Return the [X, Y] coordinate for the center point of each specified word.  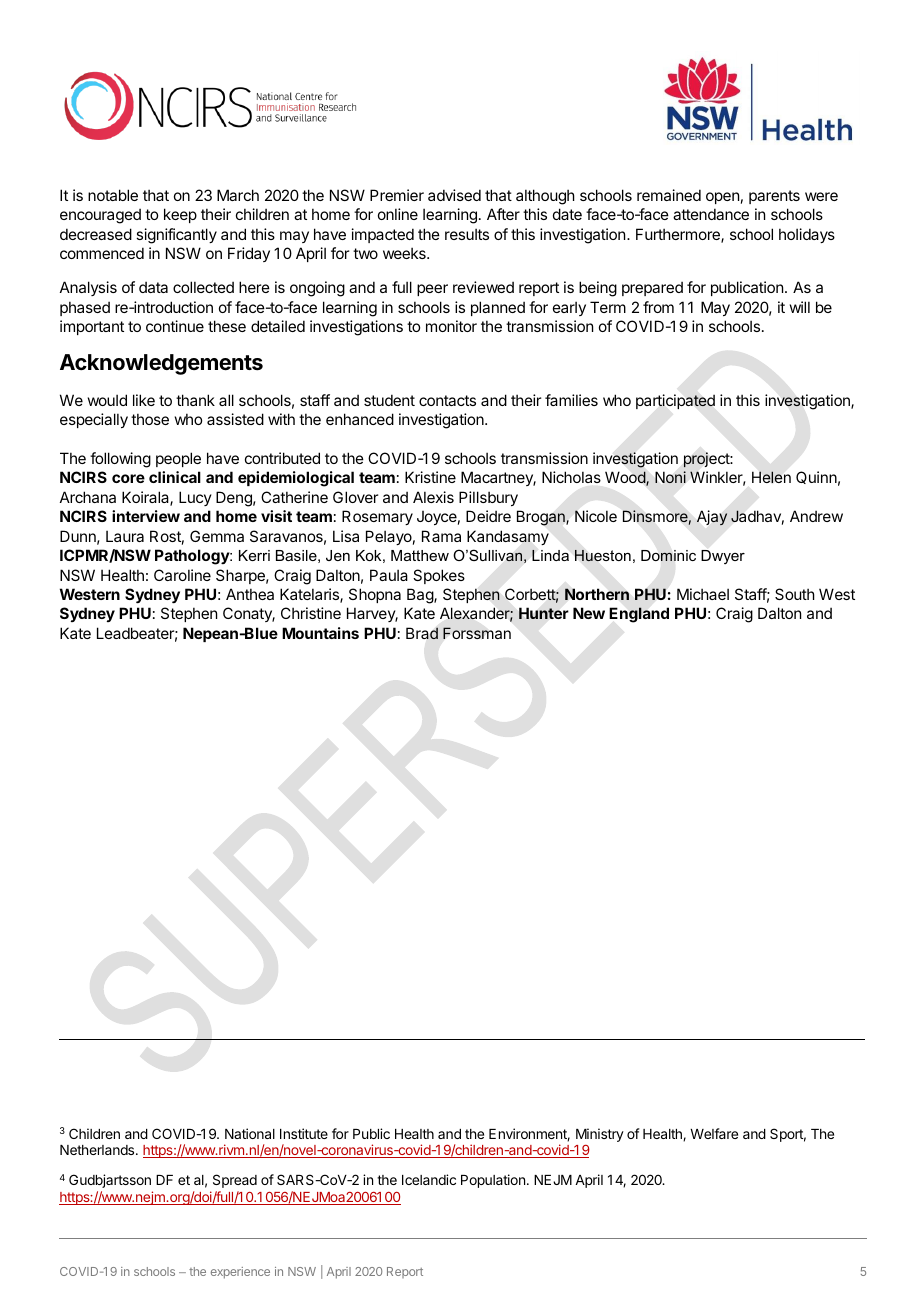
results [467, 234]
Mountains [320, 633]
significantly [176, 236]
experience [240, 1273]
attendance [711, 214]
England [639, 615]
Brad [422, 633]
